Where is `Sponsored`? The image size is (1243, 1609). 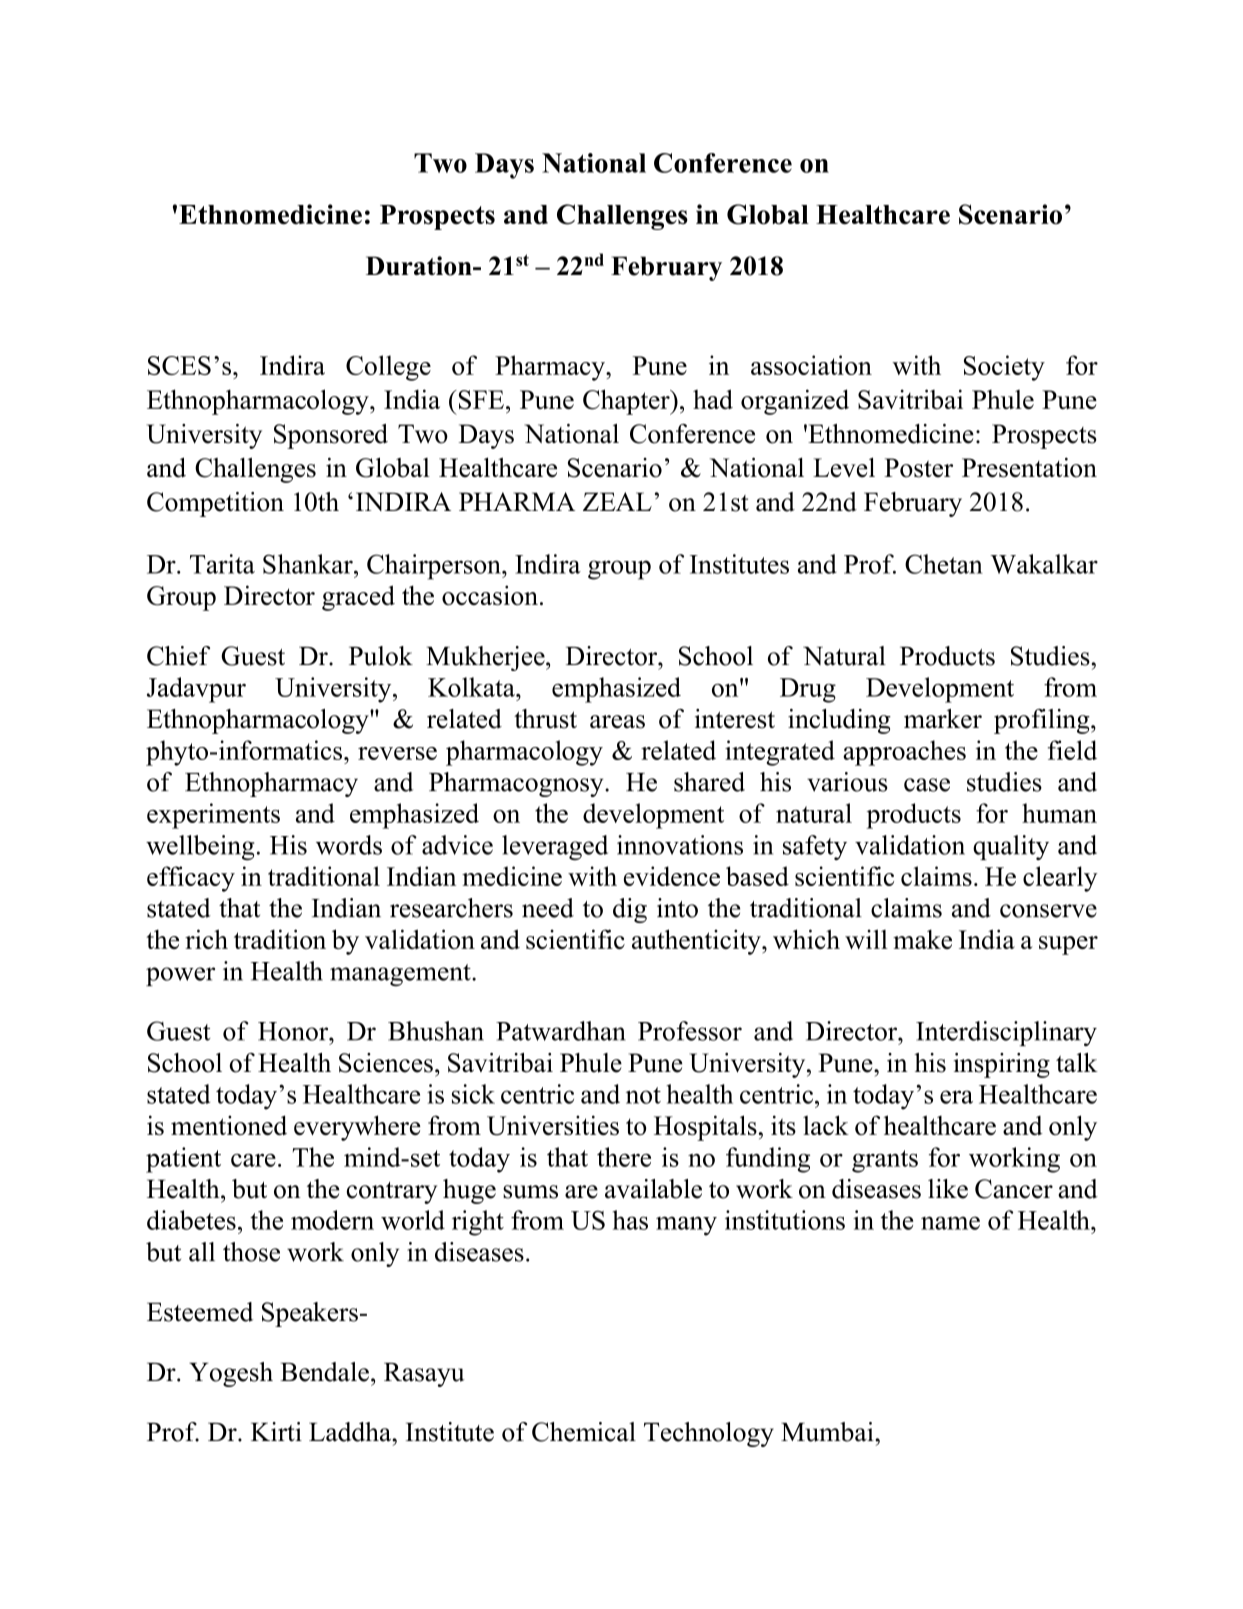 Sponsored is located at coordinates (331, 436).
